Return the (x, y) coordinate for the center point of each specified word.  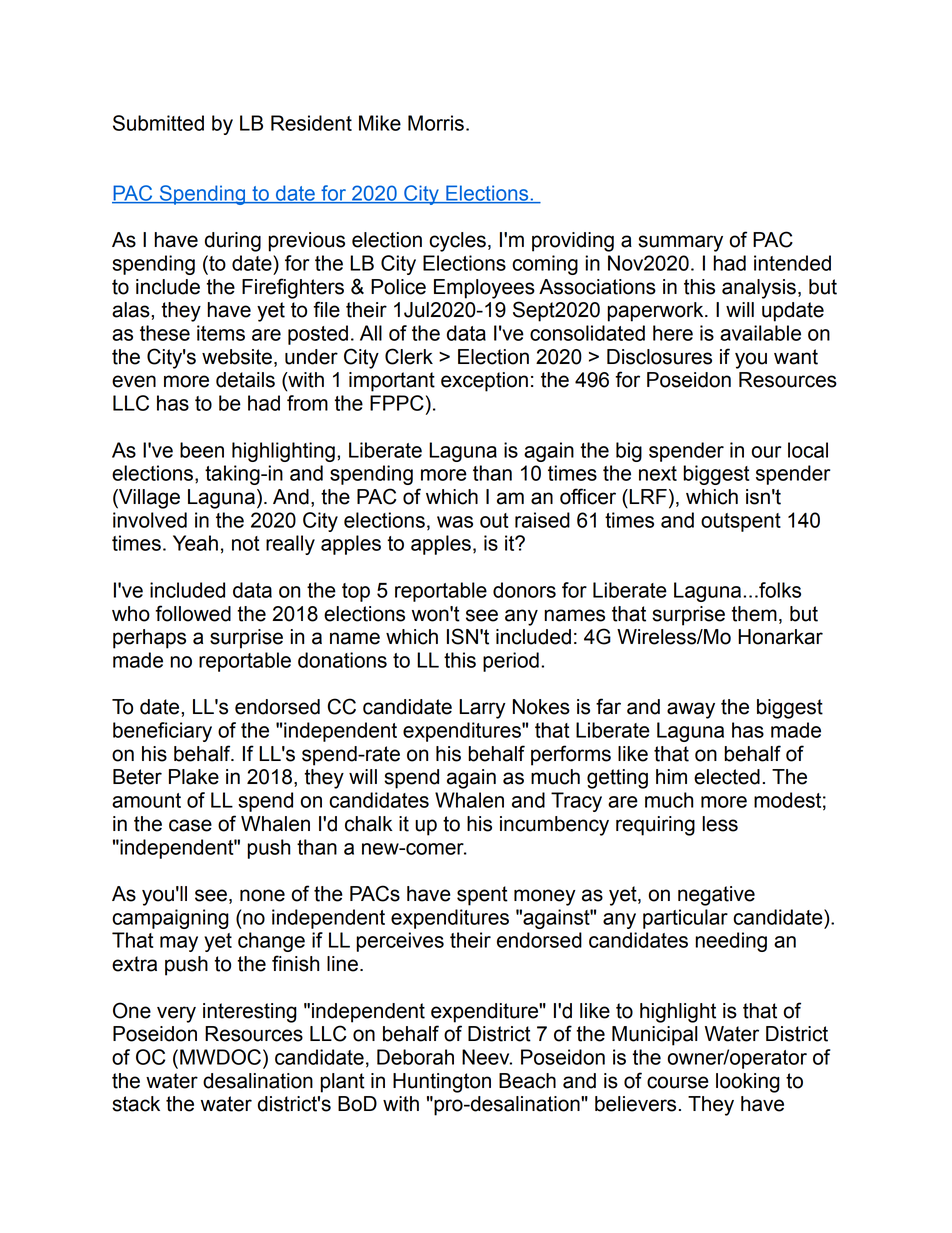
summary (680, 243)
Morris (436, 123)
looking (748, 1083)
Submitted (158, 123)
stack (136, 1104)
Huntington (442, 1083)
